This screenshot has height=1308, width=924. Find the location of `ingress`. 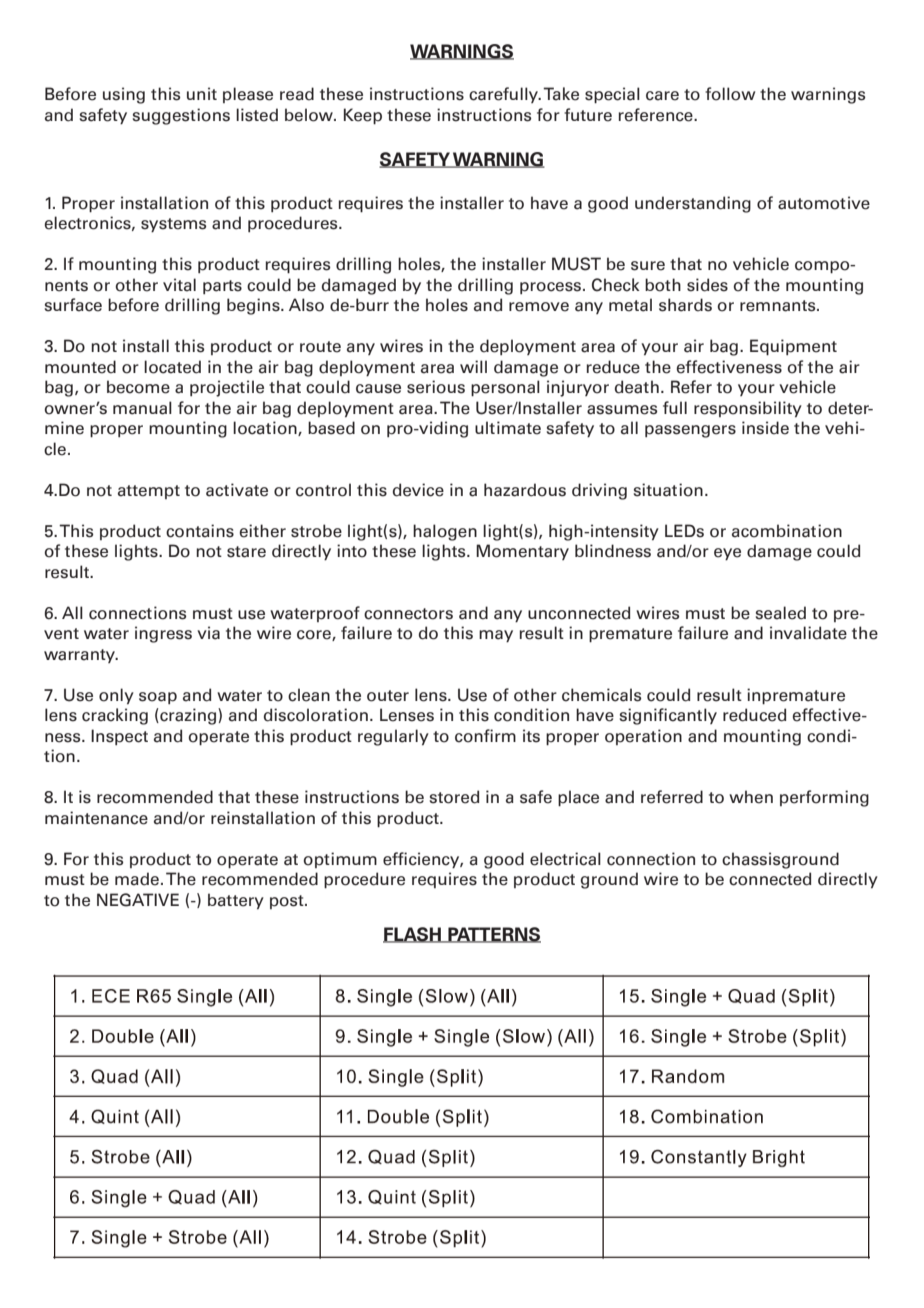

ingress is located at coordinates (163, 634).
